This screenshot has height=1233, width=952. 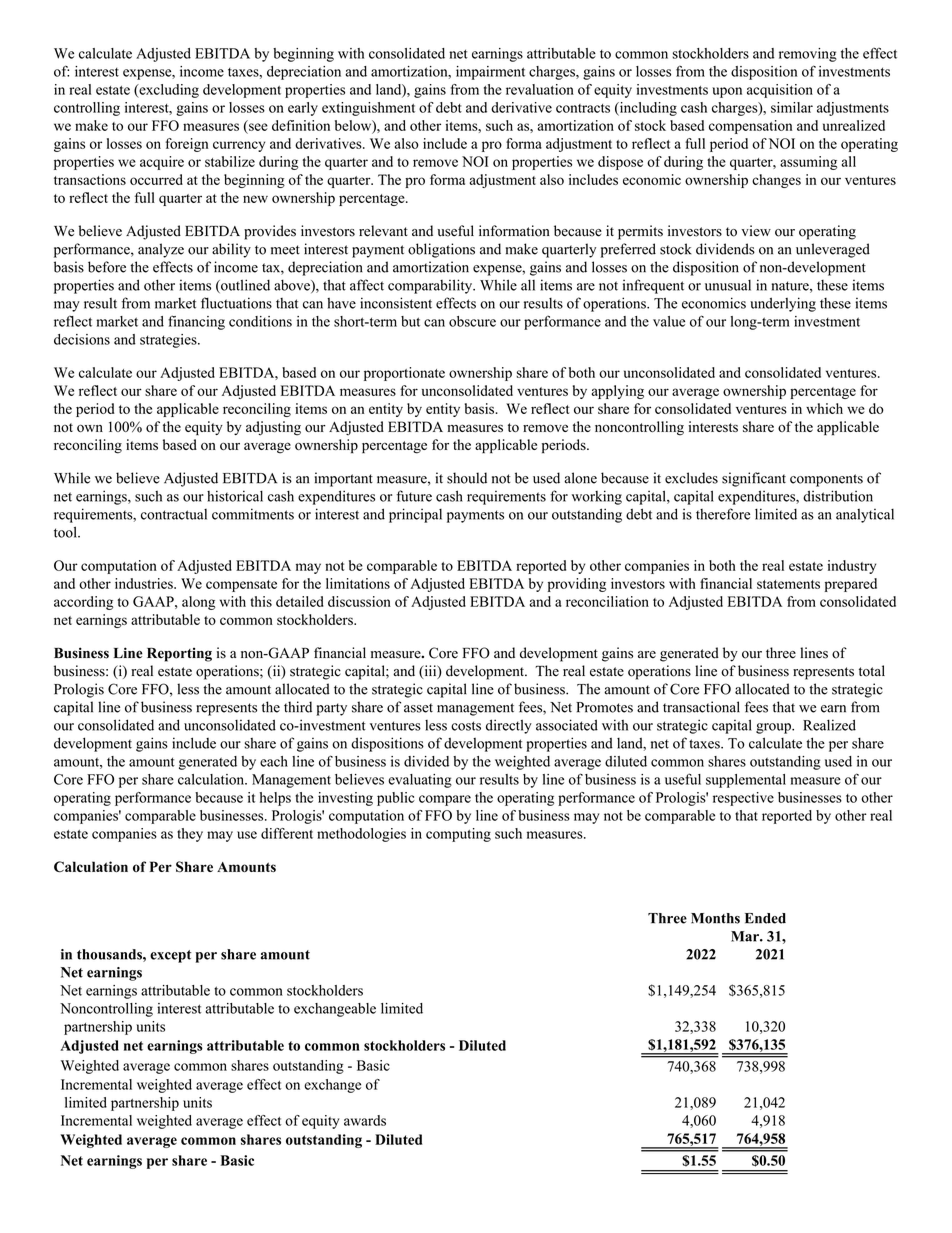 I want to click on statements, so click(x=788, y=584).
